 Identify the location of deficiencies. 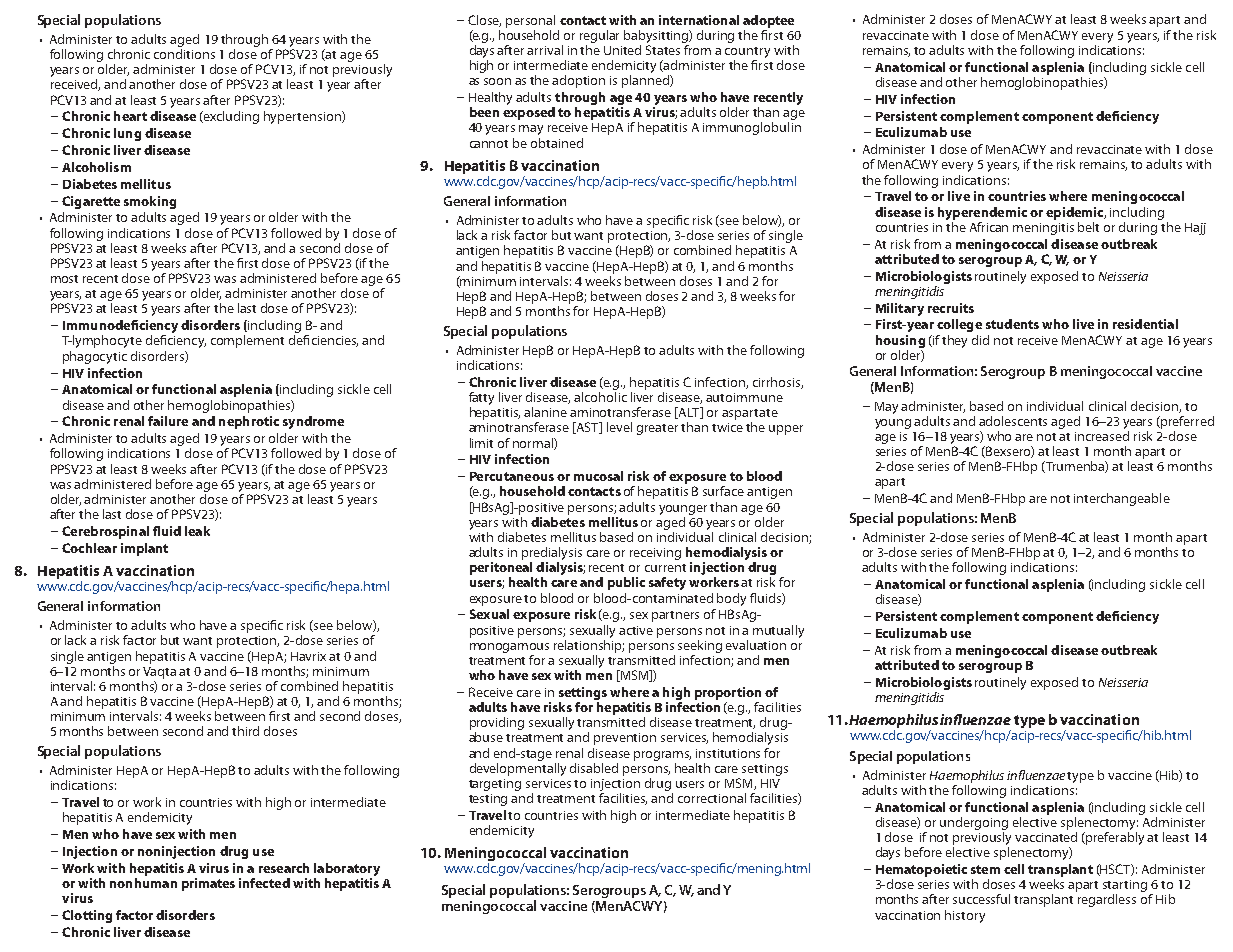
(323, 341).
